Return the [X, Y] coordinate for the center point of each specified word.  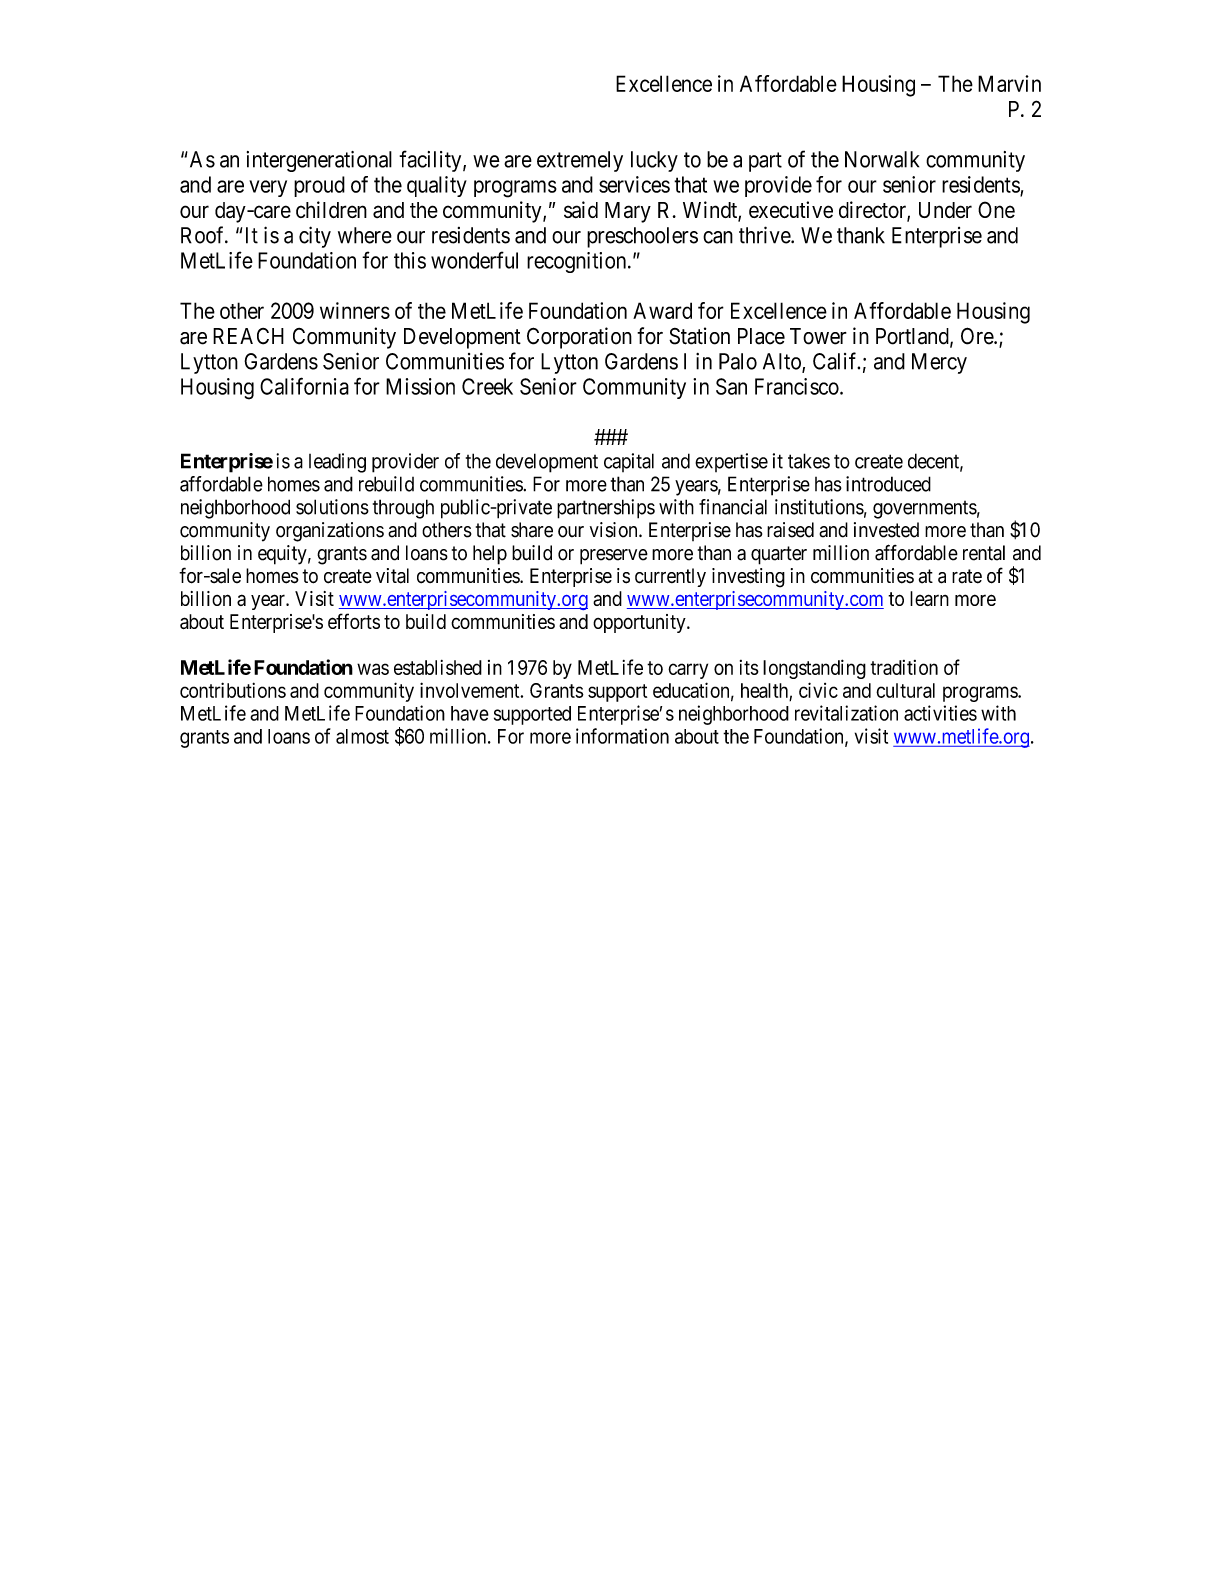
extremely [580, 161]
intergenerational [319, 161]
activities [940, 713]
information [622, 736]
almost [362, 736]
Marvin [1009, 83]
